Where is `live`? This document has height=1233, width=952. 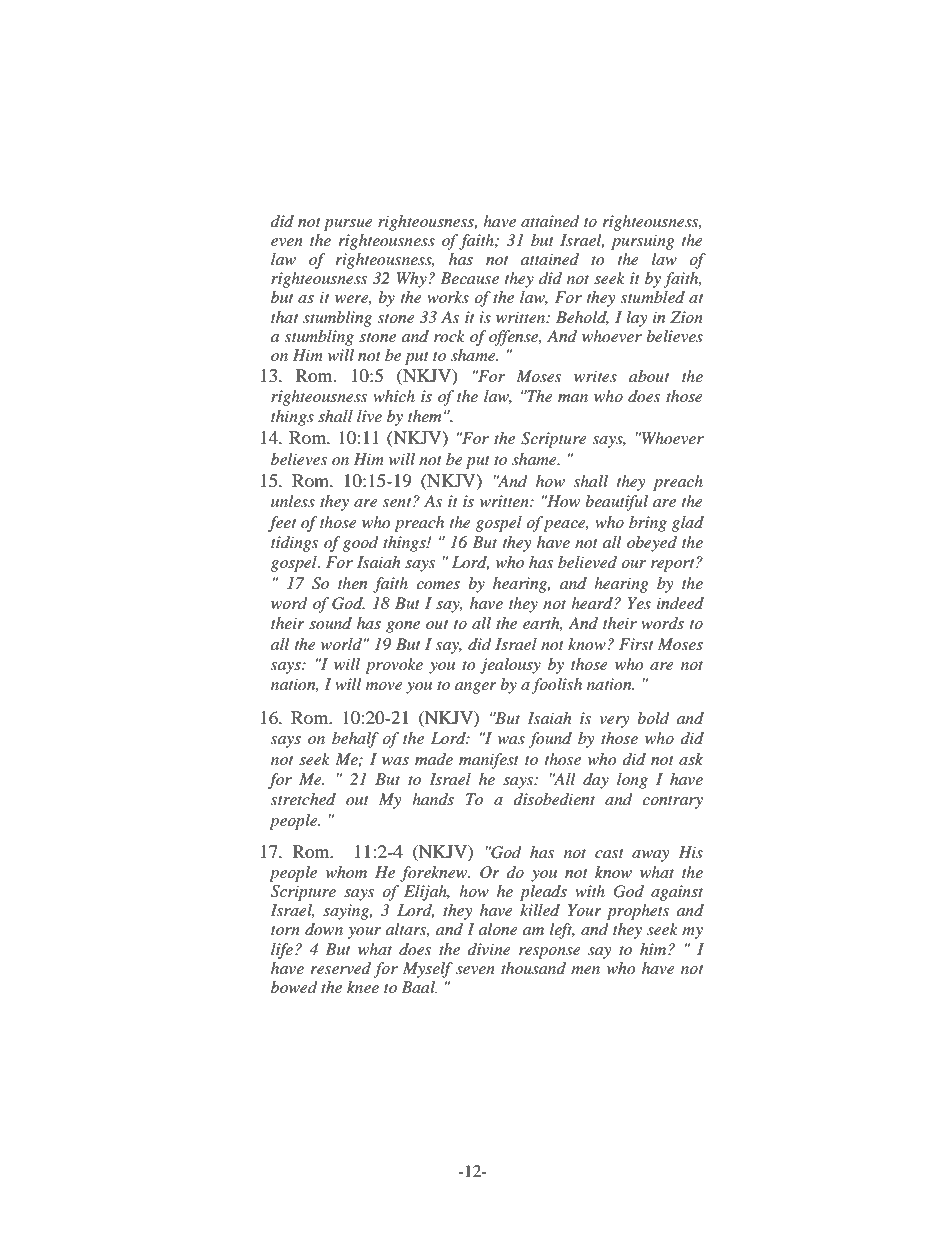
live is located at coordinates (369, 416).
